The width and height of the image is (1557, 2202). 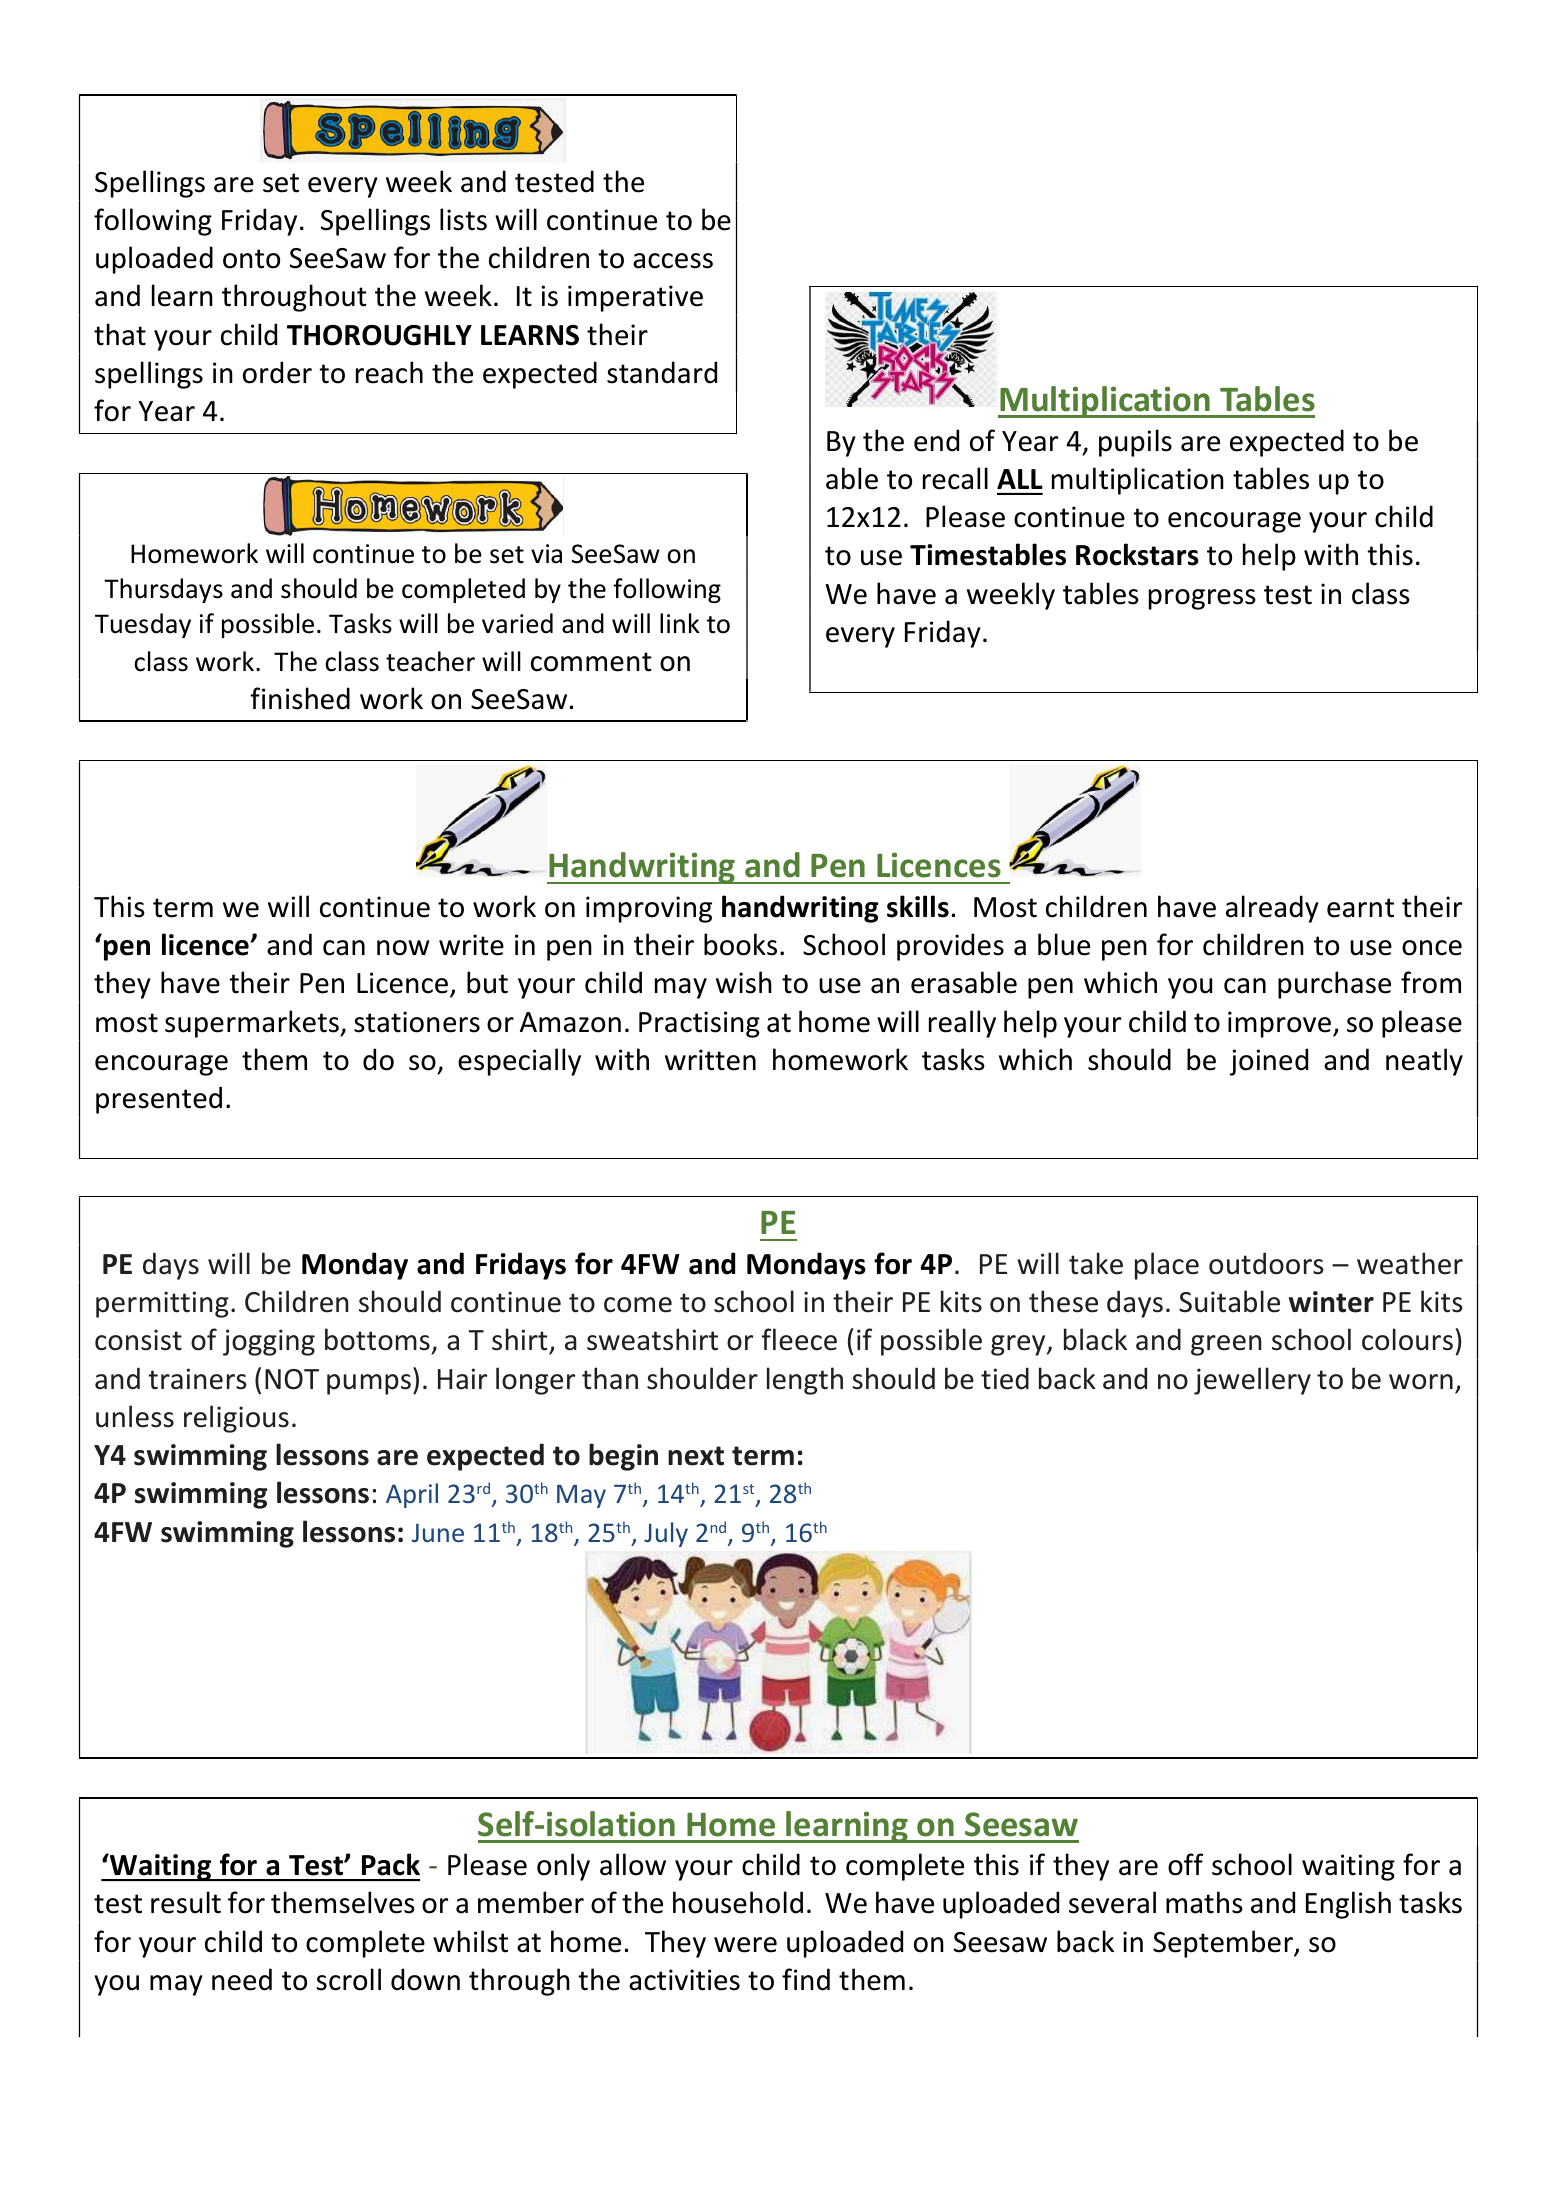 I want to click on written, so click(x=710, y=1060).
